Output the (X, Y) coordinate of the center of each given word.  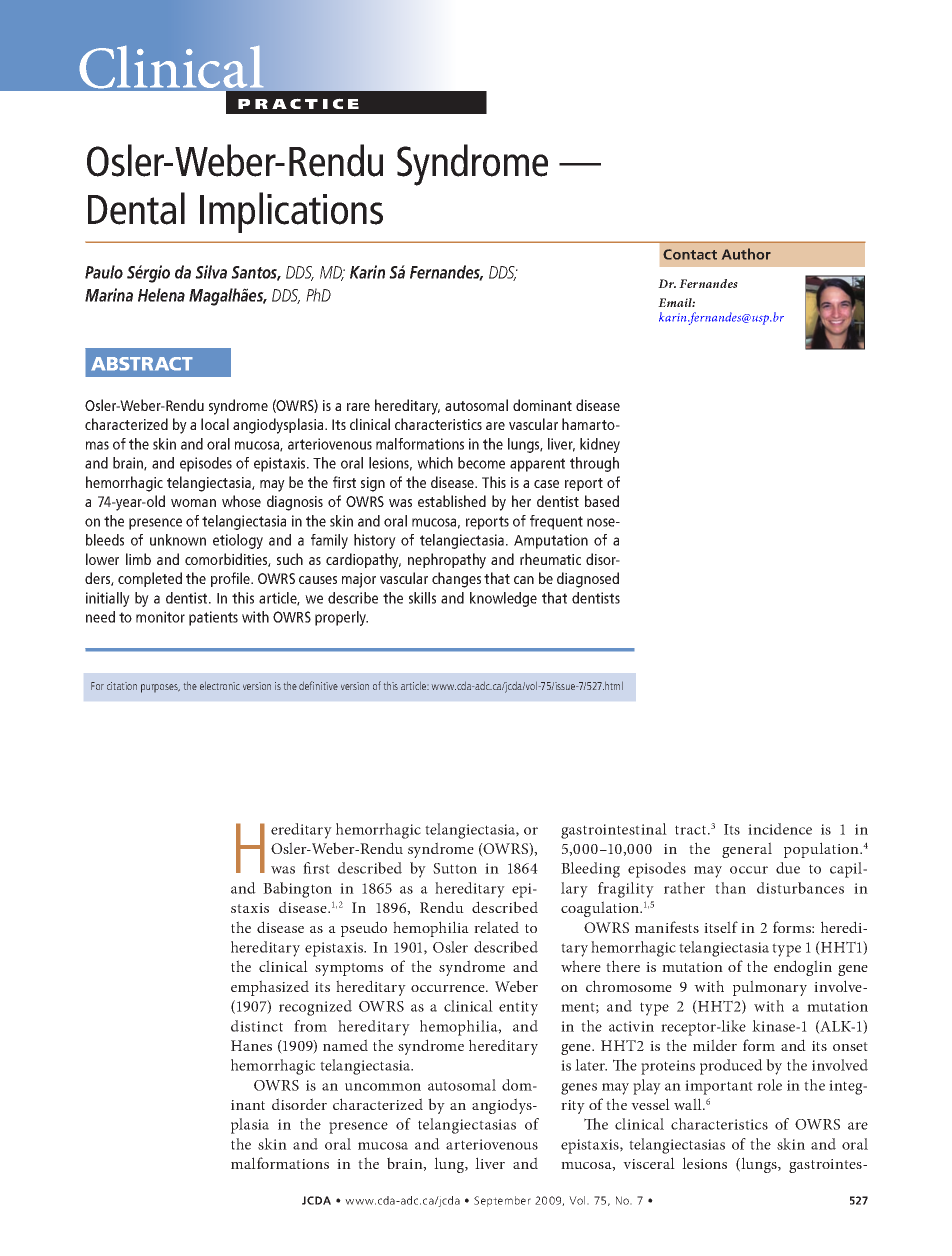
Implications (291, 212)
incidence (780, 829)
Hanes (251, 1045)
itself (721, 927)
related (496, 927)
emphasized (270, 988)
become (481, 463)
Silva (211, 272)
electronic (220, 686)
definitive (318, 685)
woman (193, 503)
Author (746, 254)
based (602, 501)
